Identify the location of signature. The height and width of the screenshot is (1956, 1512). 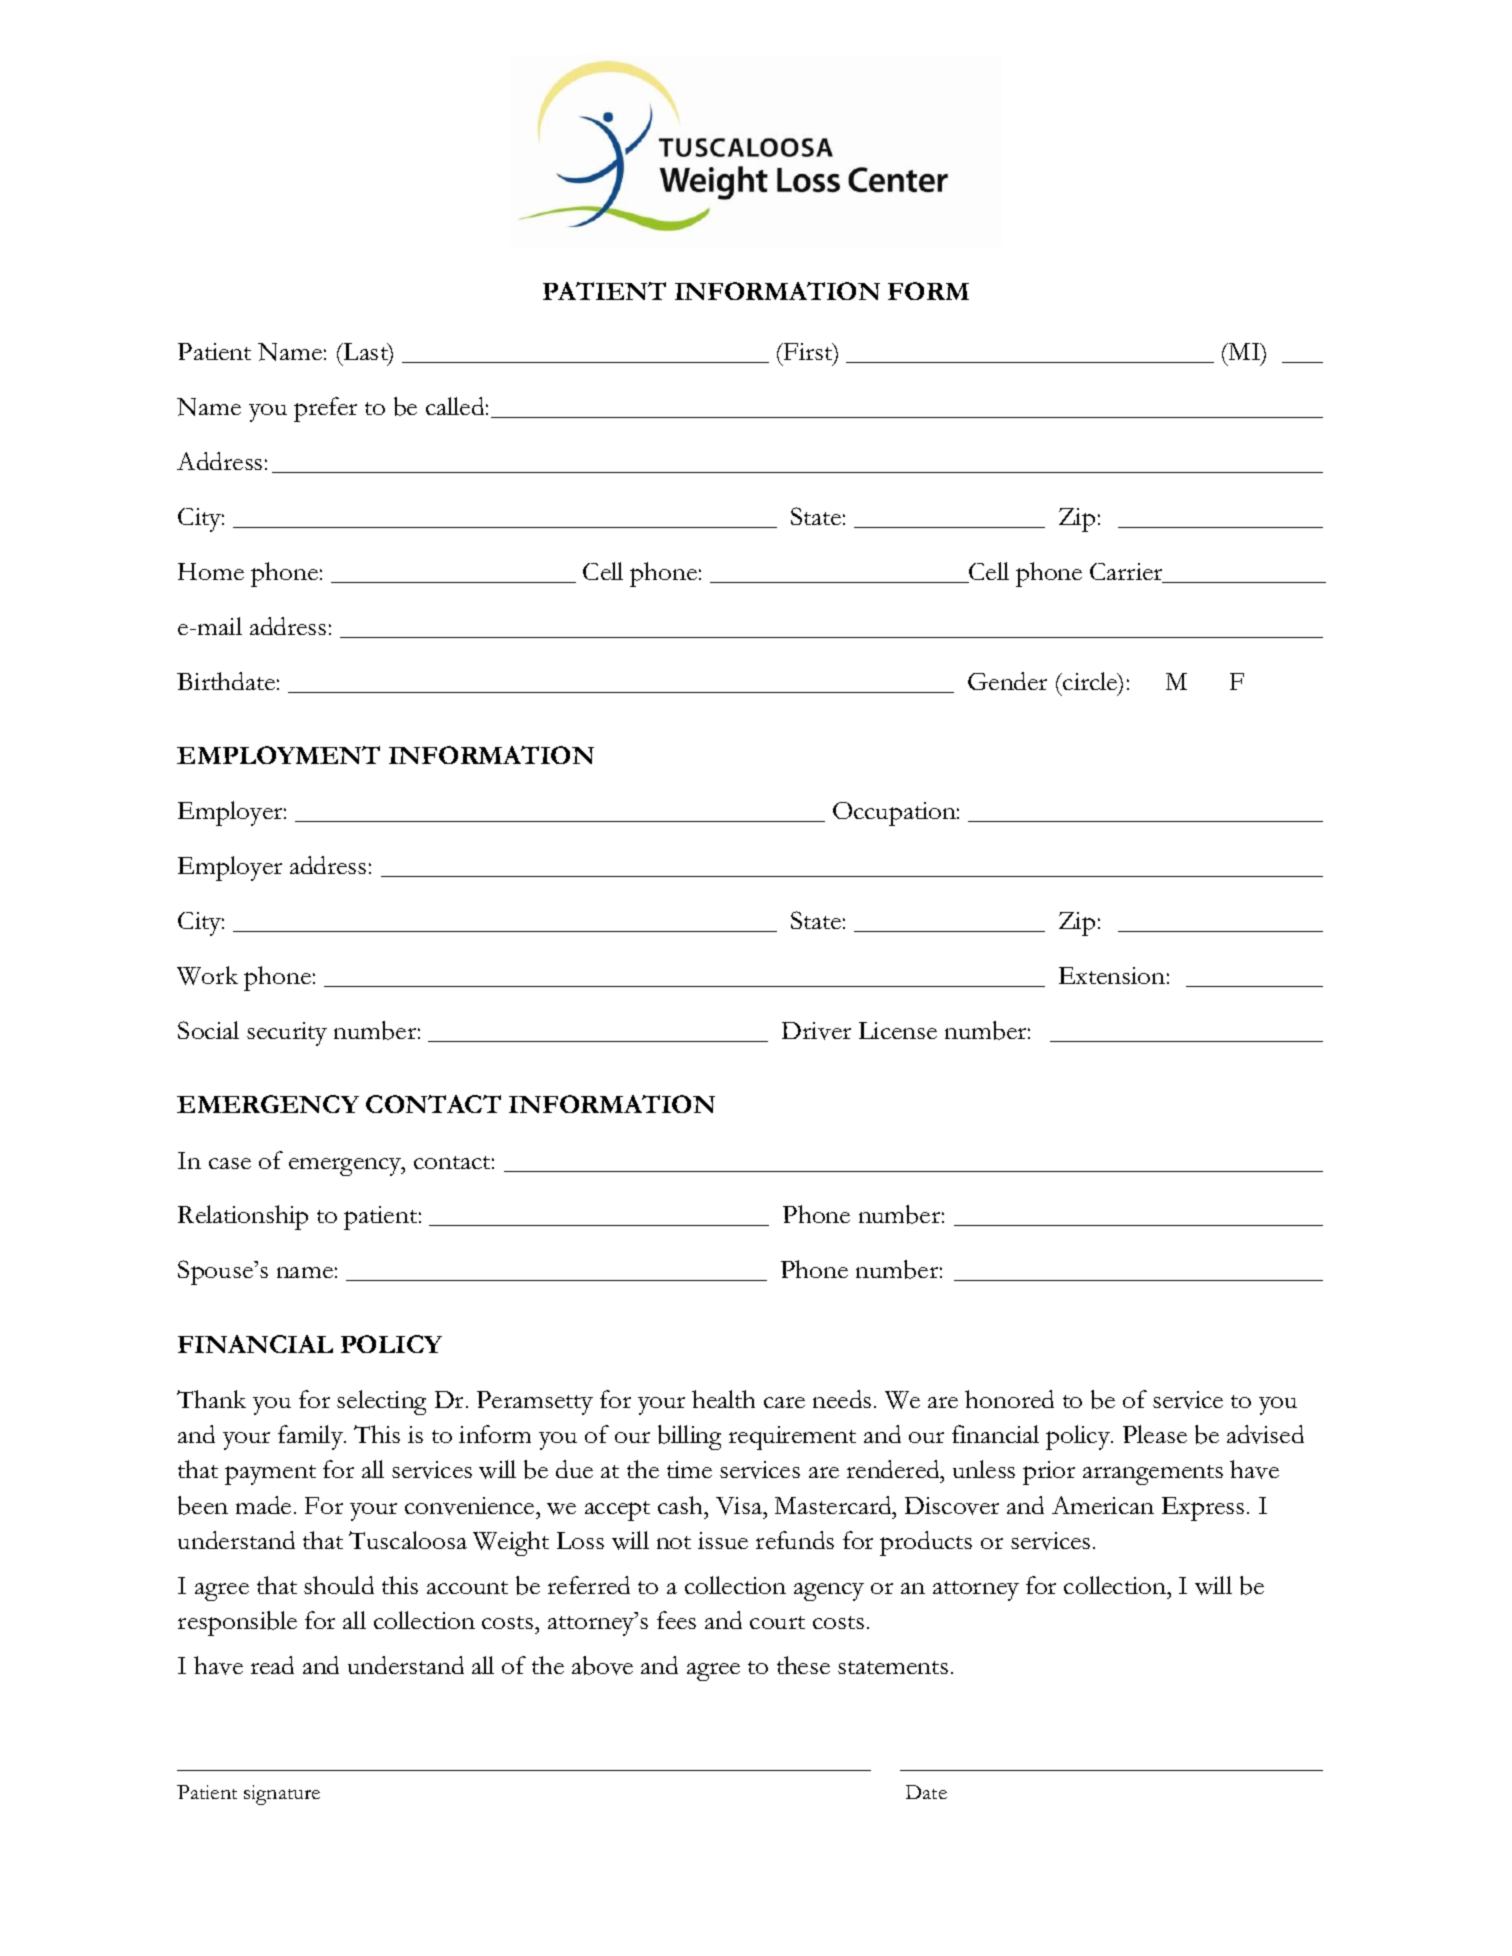
(282, 1795).
